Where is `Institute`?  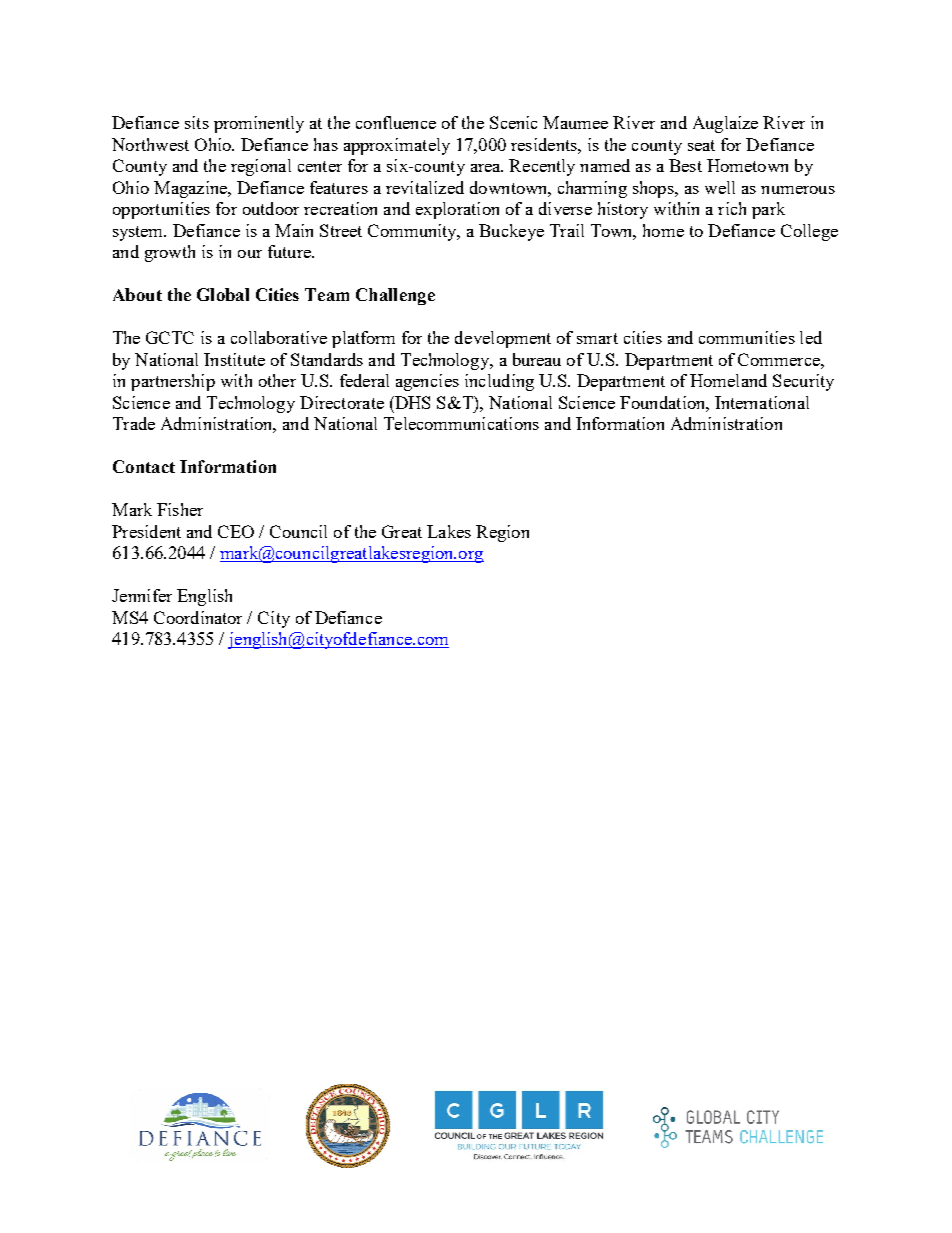
Institute is located at coordinates (234, 359).
